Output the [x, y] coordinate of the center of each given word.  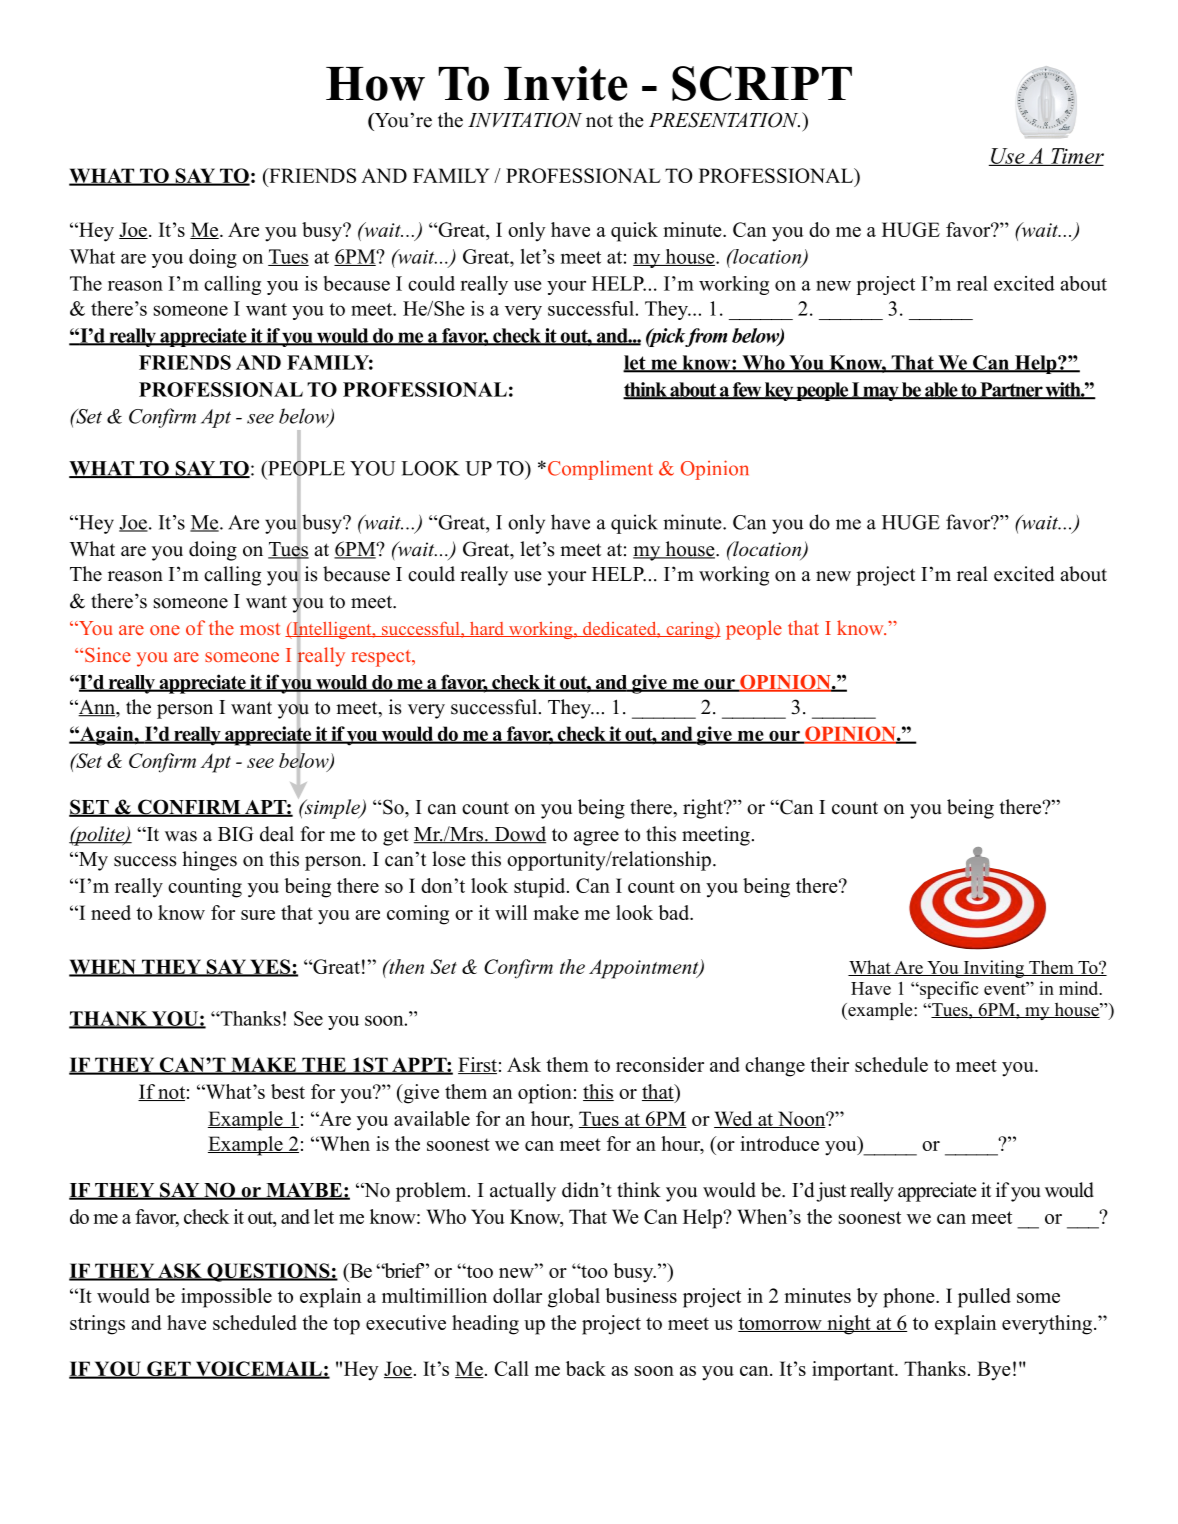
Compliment [599, 470]
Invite [566, 83]
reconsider [660, 1064]
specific [948, 990]
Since [108, 654]
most [260, 629]
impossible [226, 1298]
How [375, 84]
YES [270, 967]
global [574, 1298]
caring [690, 630]
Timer [1076, 157]
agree [596, 838]
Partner [1011, 390]
